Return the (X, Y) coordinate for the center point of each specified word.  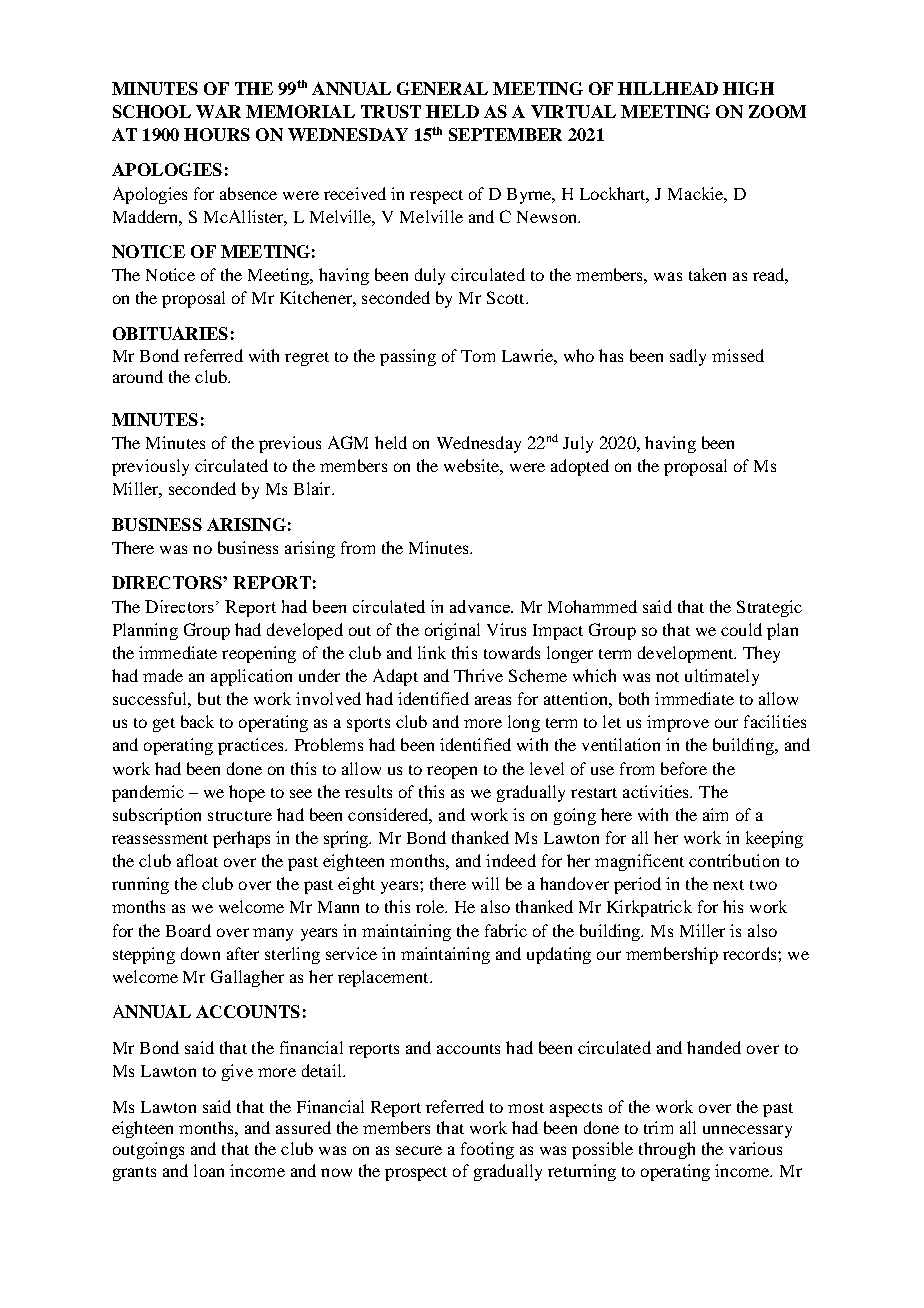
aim (715, 814)
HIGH (748, 88)
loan (209, 1170)
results (368, 791)
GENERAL (442, 88)
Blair (313, 488)
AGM (348, 442)
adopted (580, 467)
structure (240, 816)
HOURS (217, 134)
